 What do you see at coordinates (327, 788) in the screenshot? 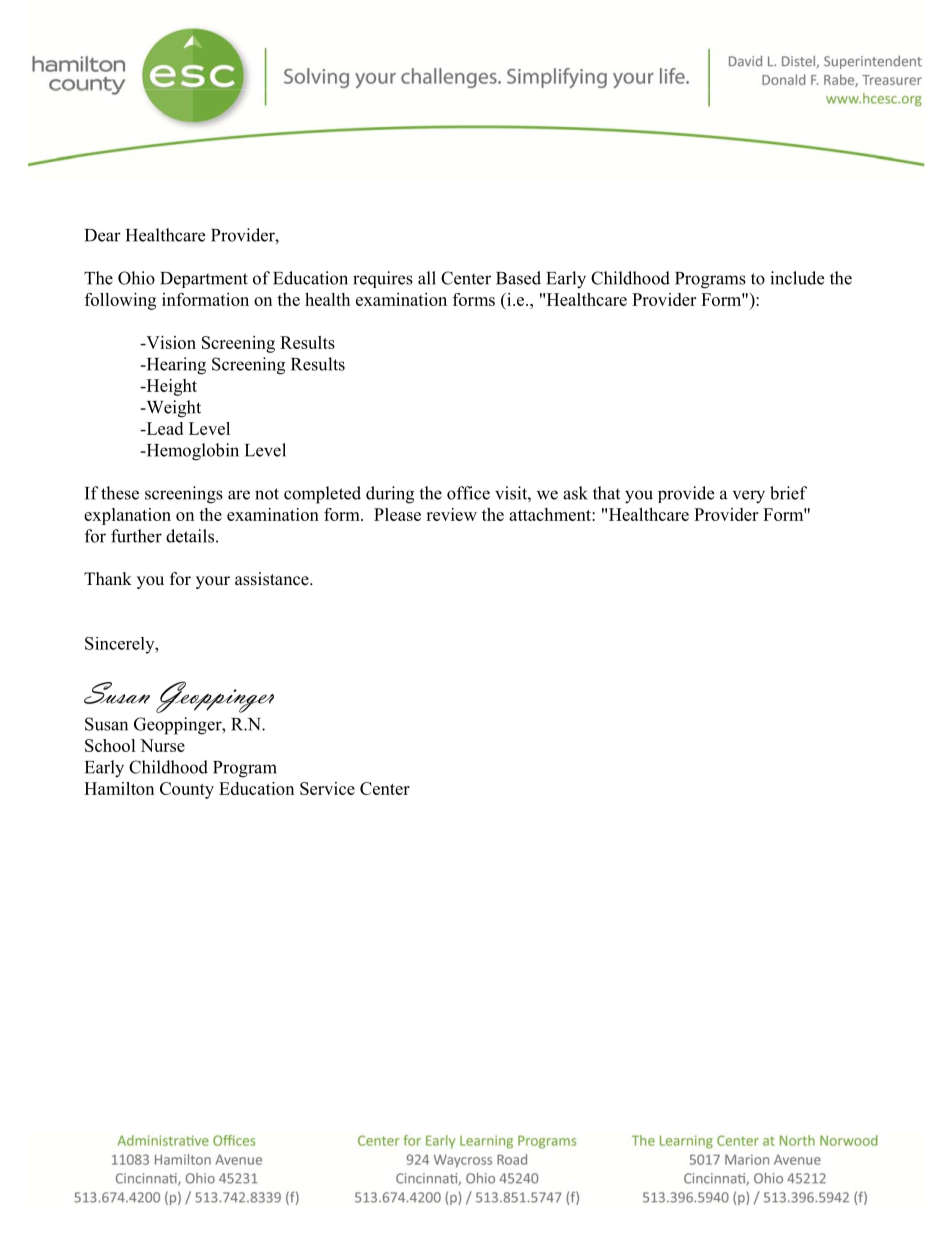
I see `Service` at bounding box center [327, 788].
